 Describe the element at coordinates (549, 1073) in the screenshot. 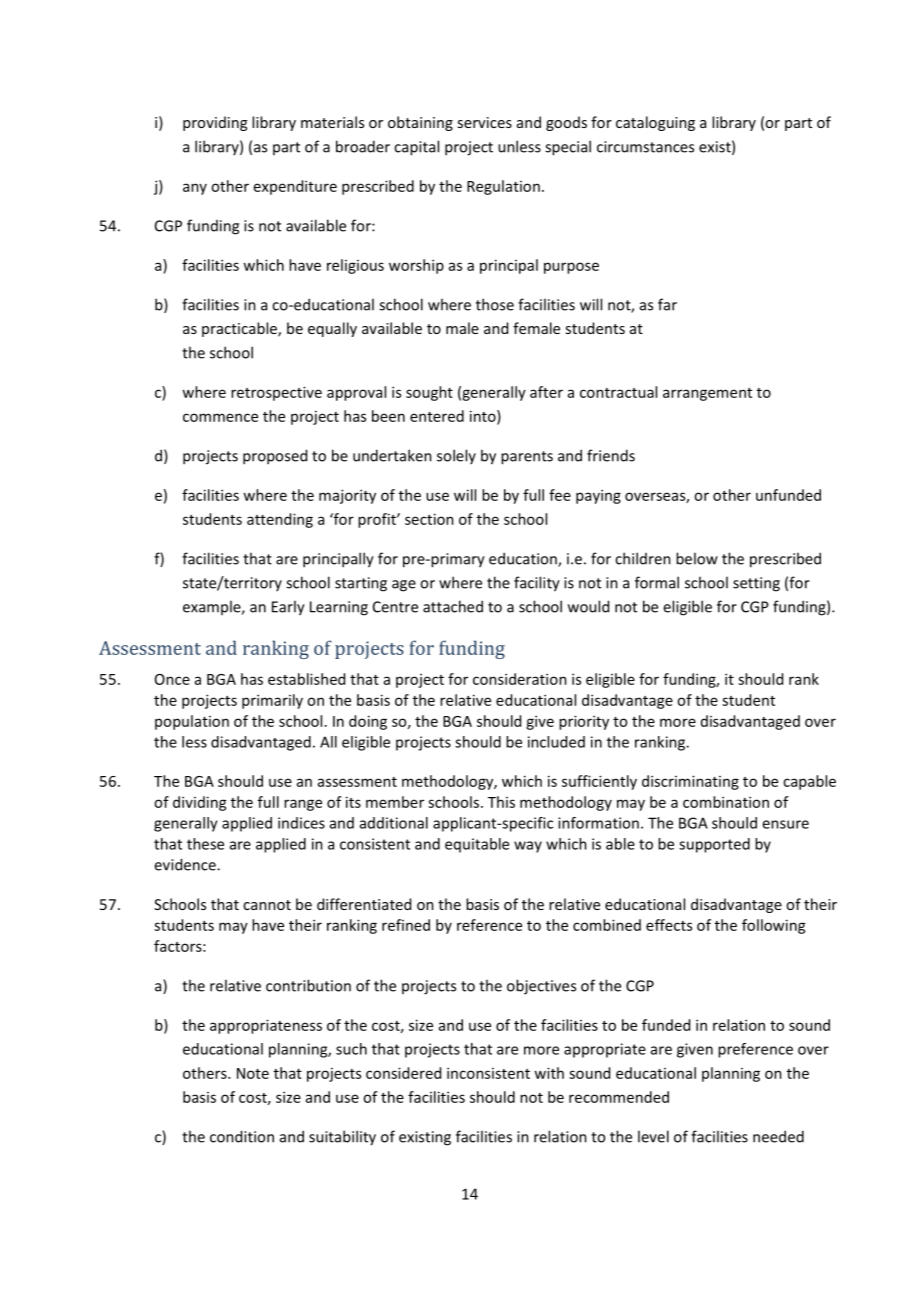

I see `with` at that location.
